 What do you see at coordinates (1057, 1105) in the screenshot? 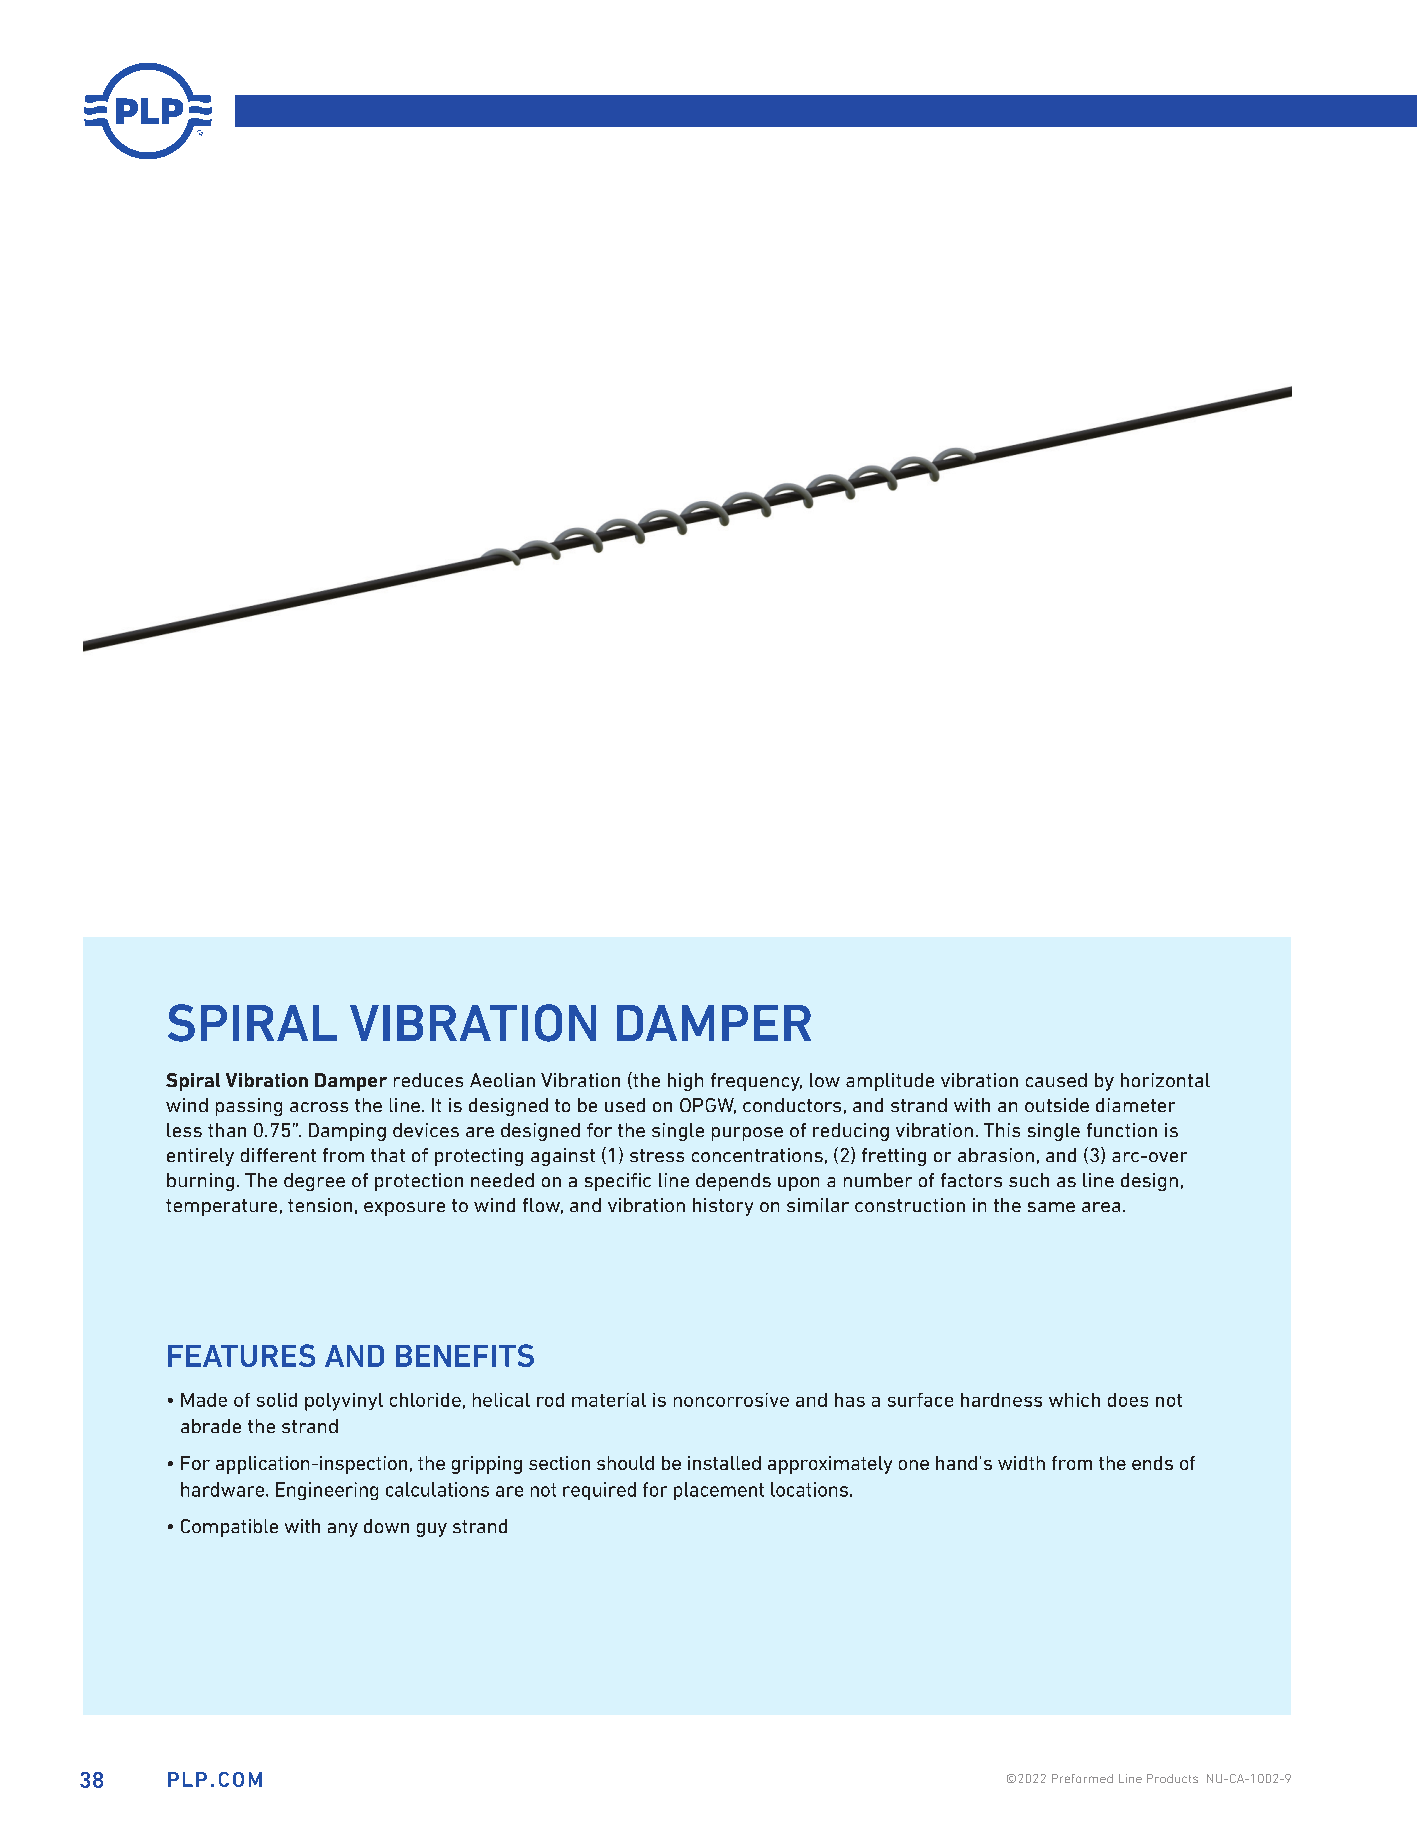
I see `outside` at bounding box center [1057, 1105].
